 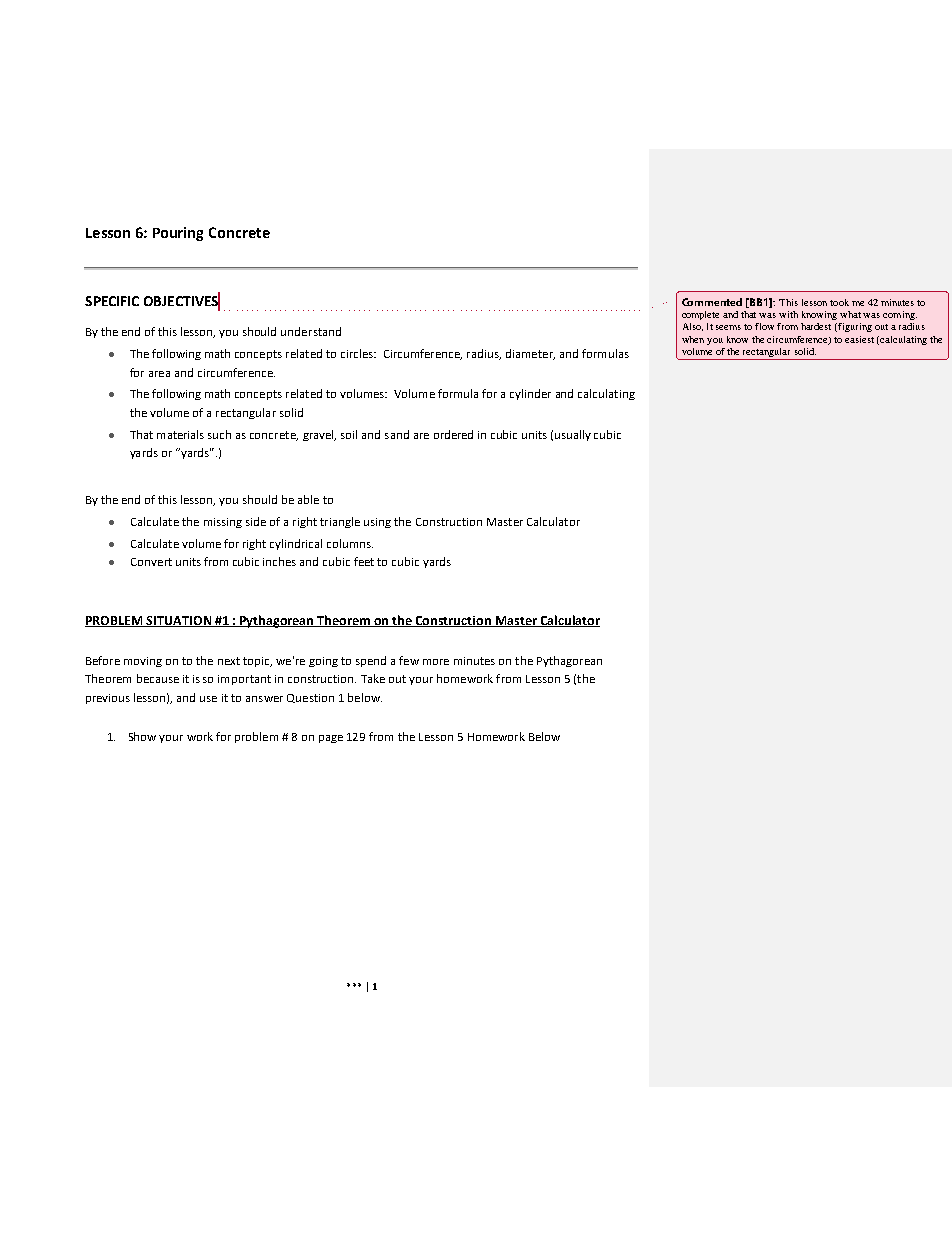 I want to click on diameter, so click(x=530, y=354).
